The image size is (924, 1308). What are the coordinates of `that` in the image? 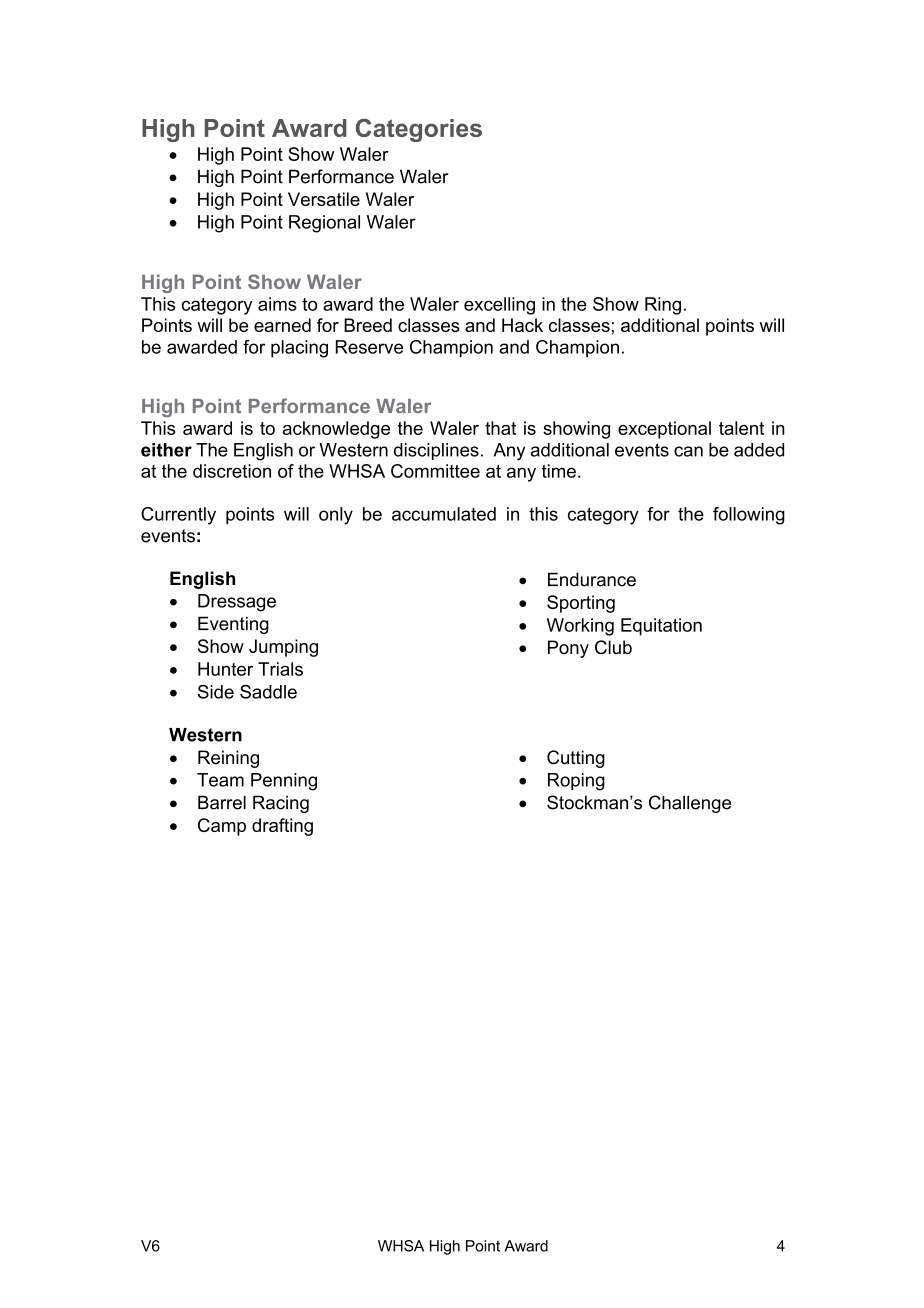 It's located at (500, 428).
